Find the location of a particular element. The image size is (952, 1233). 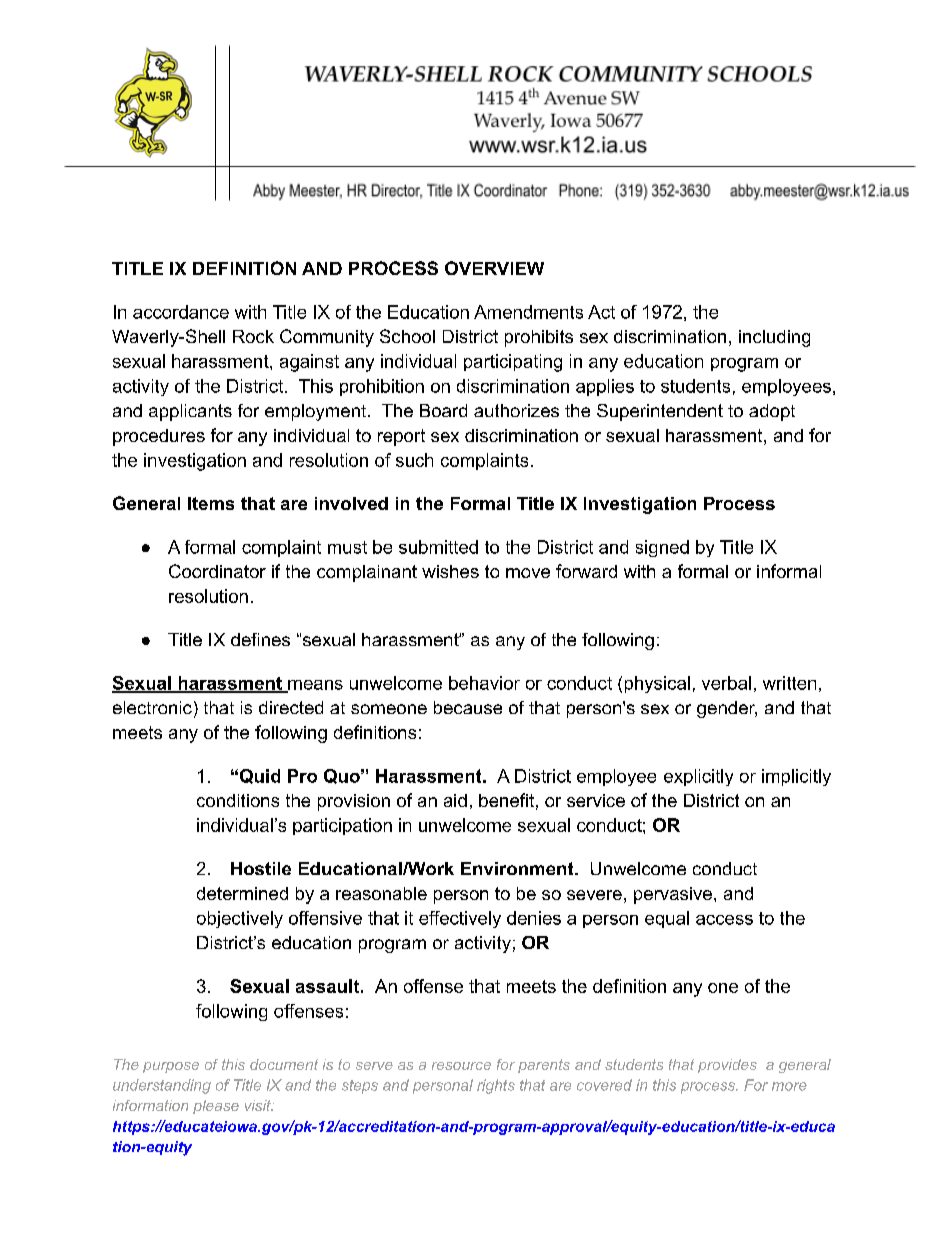

OVERVIEW is located at coordinates (494, 268).
